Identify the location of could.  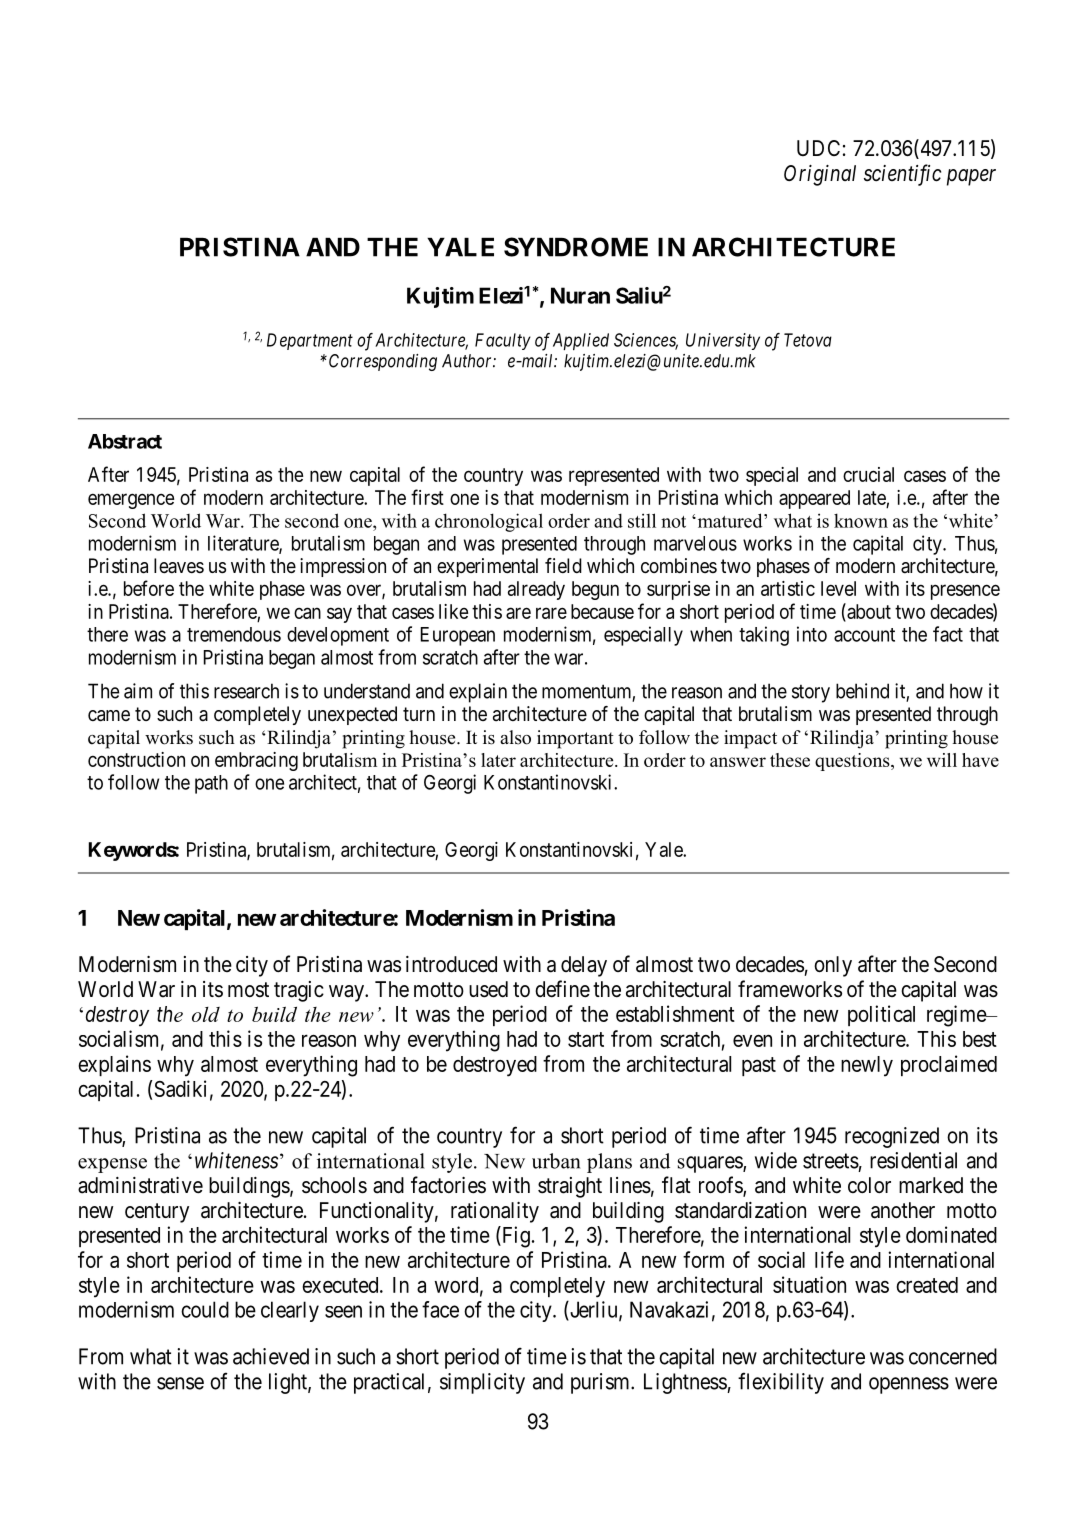
(205, 1309).
